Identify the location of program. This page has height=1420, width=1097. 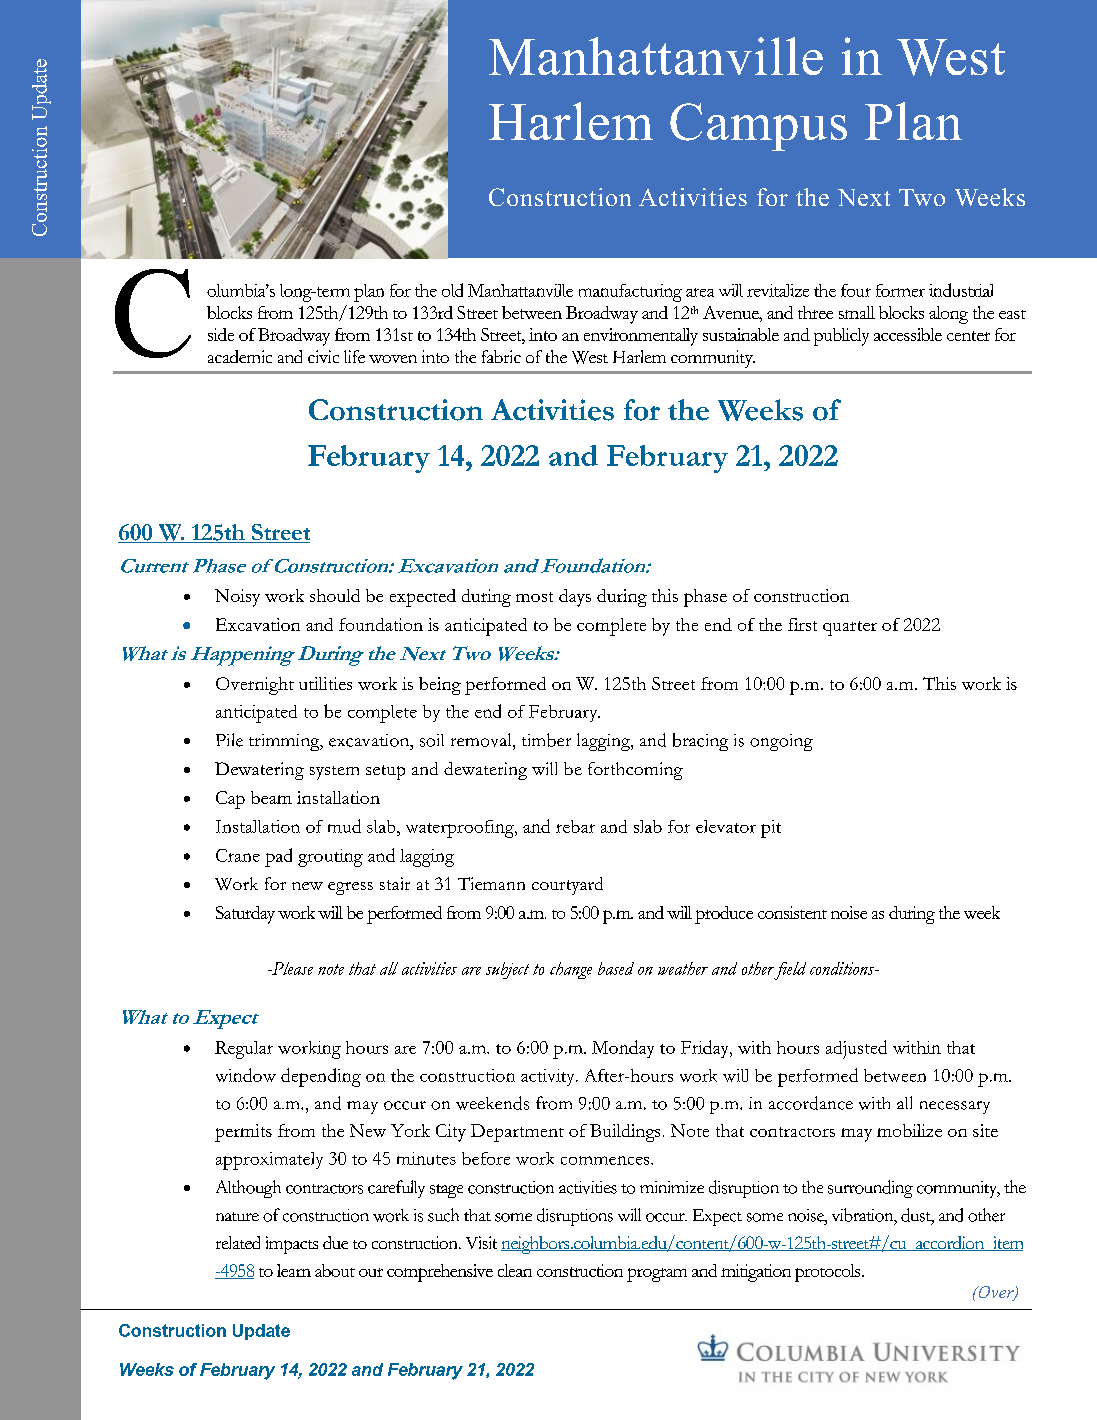
(657, 1275).
